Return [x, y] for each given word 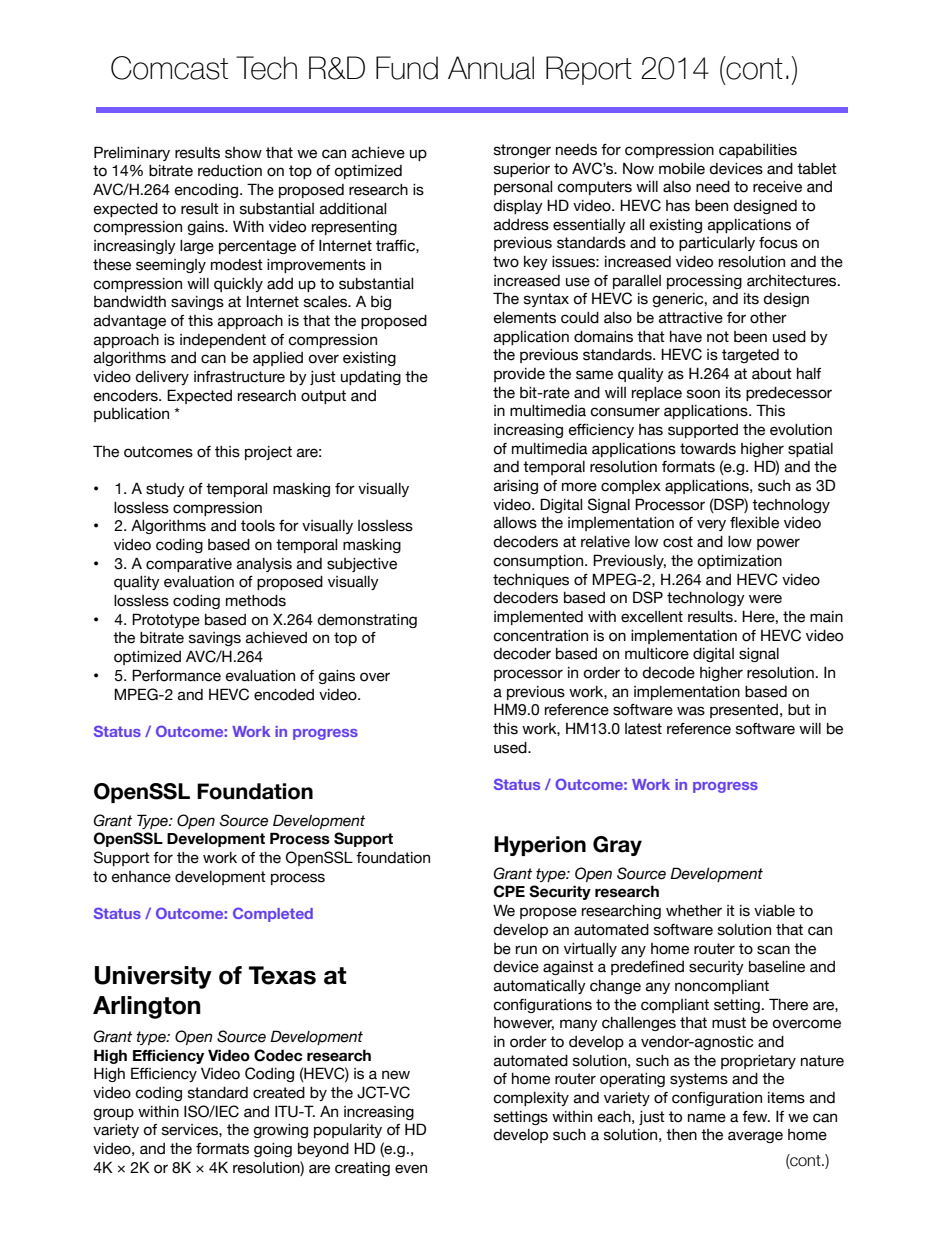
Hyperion [540, 846]
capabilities [758, 151]
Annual [491, 68]
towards [708, 449]
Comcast [169, 68]
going [273, 1150]
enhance [141, 877]
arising [516, 487]
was [691, 711]
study [165, 490]
